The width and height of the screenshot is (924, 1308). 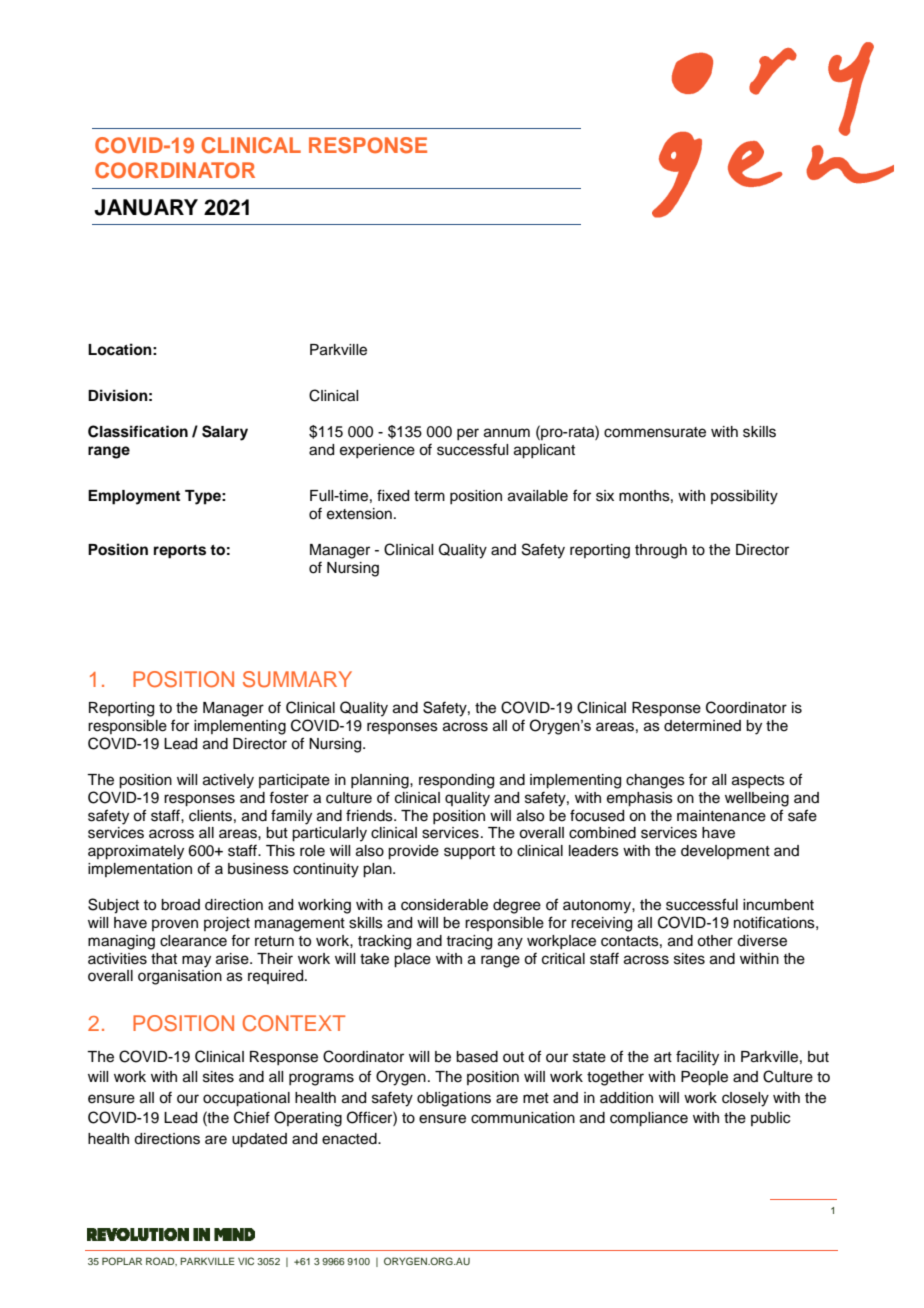 I want to click on annum, so click(x=507, y=433).
